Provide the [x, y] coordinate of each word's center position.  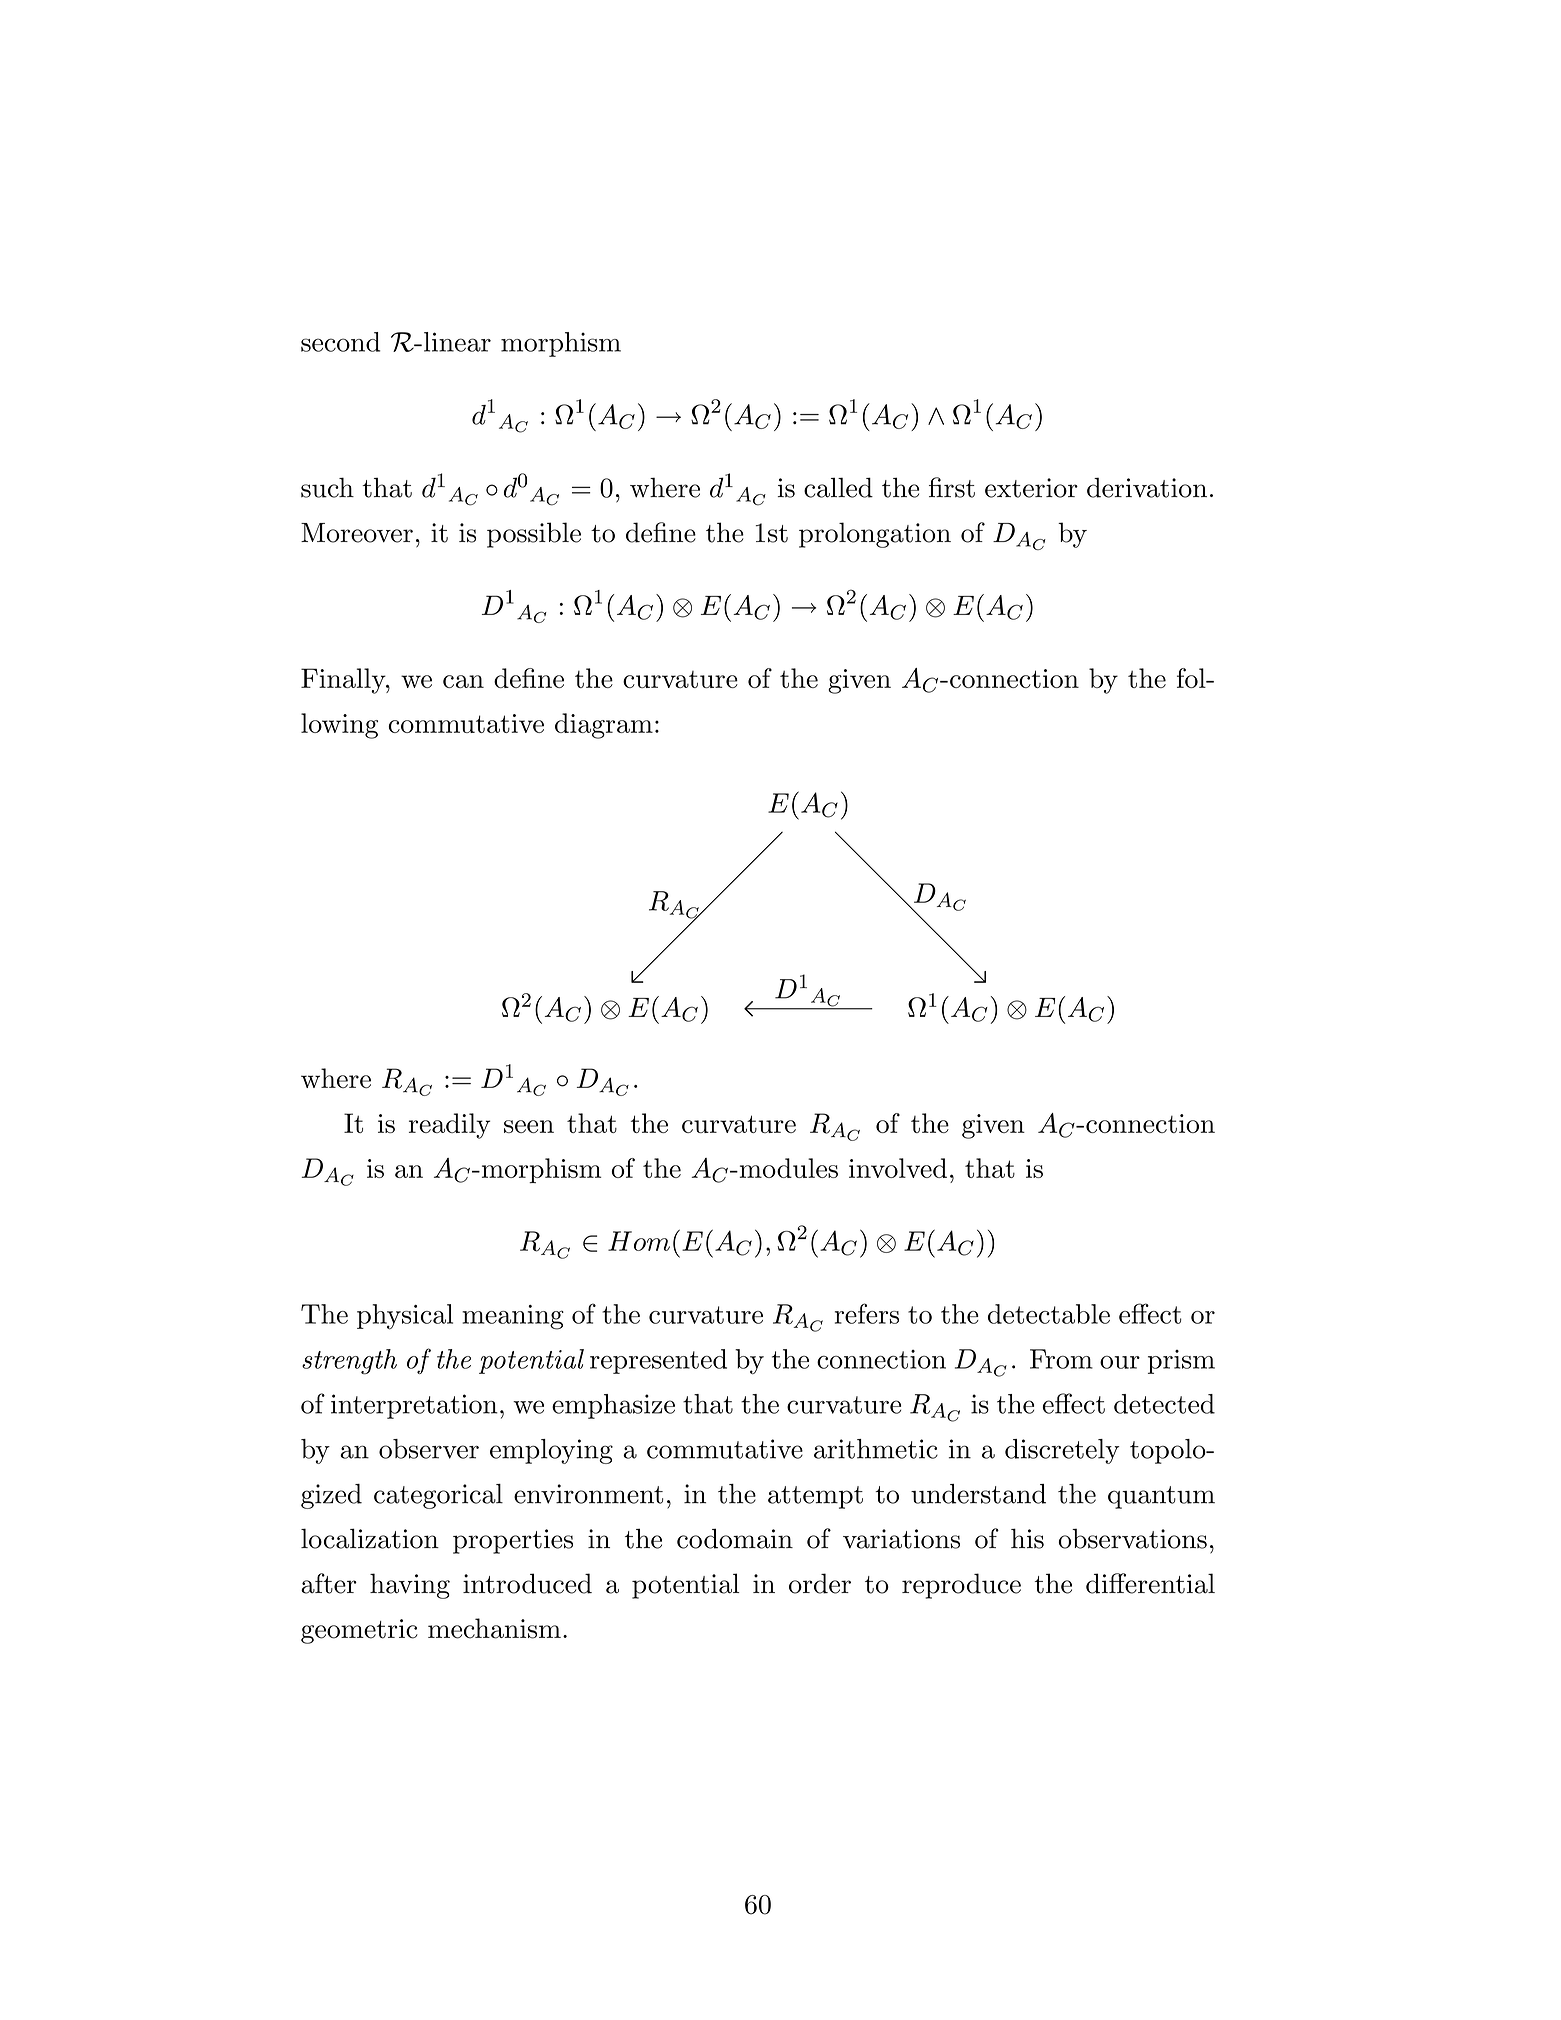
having [410, 1586]
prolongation [875, 535]
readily [449, 1126]
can [463, 681]
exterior [1031, 488]
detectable [1049, 1314]
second [340, 342]
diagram [604, 726]
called [838, 487]
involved [898, 1168]
